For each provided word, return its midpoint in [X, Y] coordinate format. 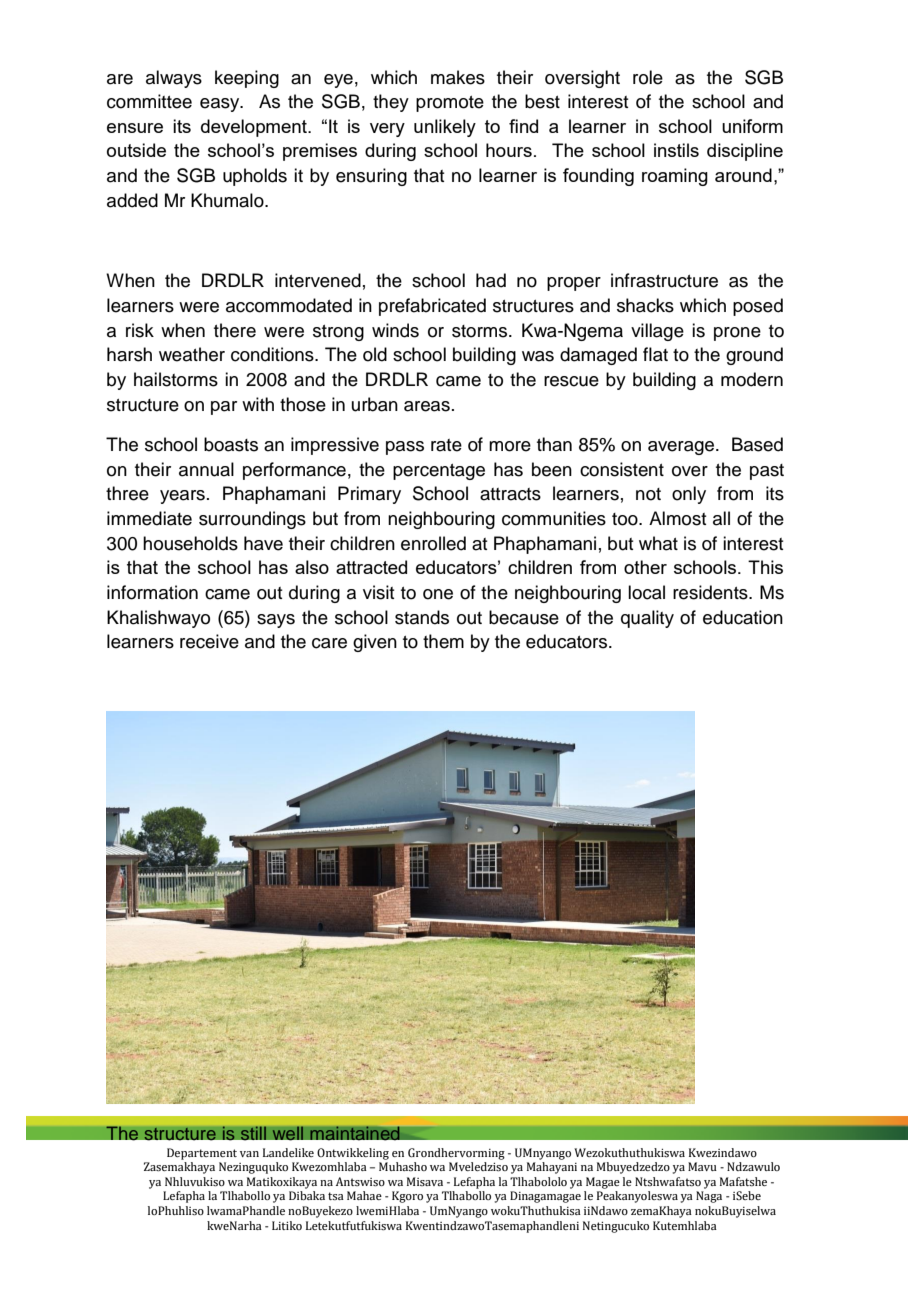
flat [655, 354]
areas [427, 406]
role [648, 77]
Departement [202, 1154]
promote [450, 104]
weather [192, 354]
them [443, 641]
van [249, 1154]
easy [221, 105]
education [743, 617]
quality [647, 619]
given [375, 643]
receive [209, 641]
